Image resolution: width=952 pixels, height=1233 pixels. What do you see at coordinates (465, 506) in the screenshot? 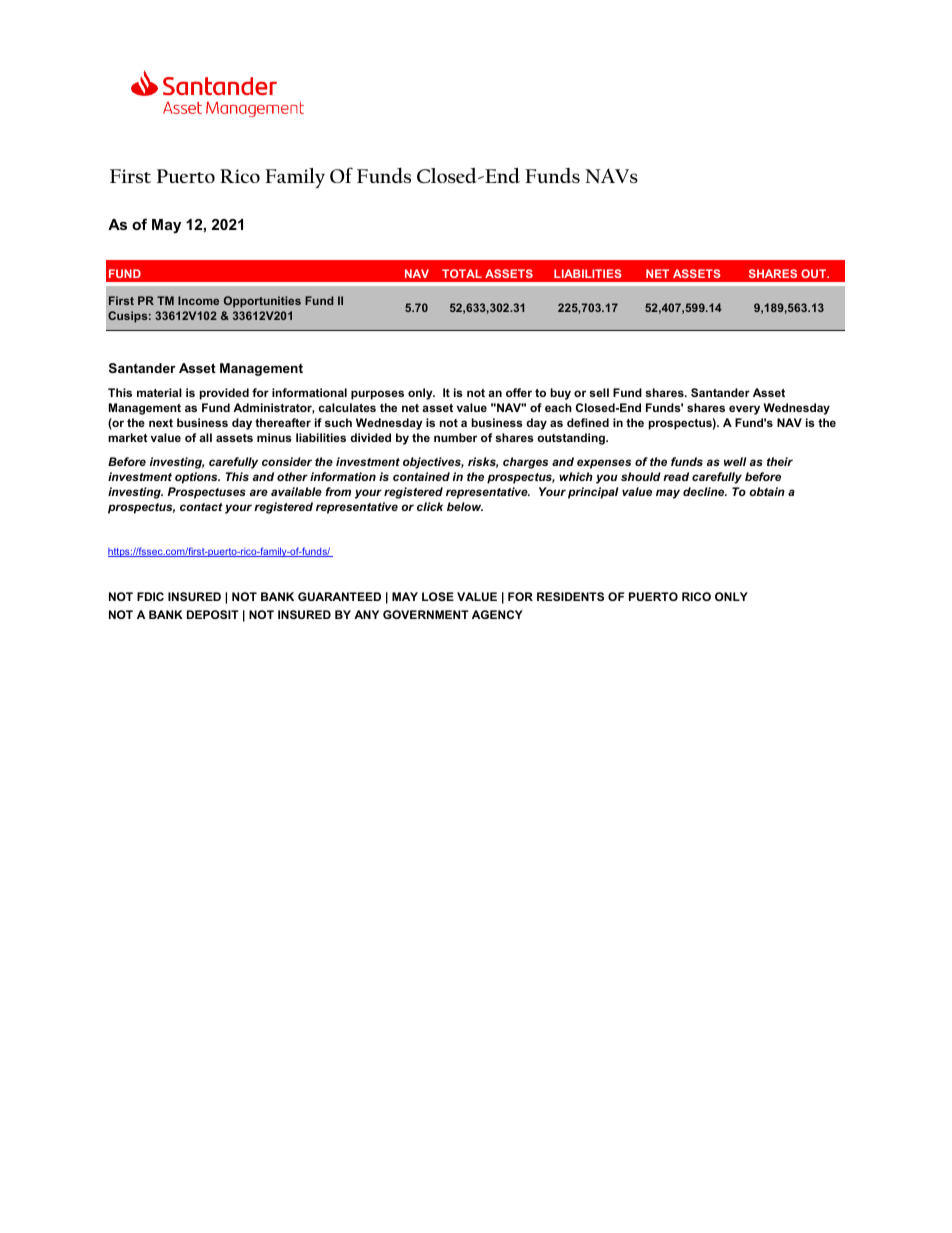
I see `below` at bounding box center [465, 506].
